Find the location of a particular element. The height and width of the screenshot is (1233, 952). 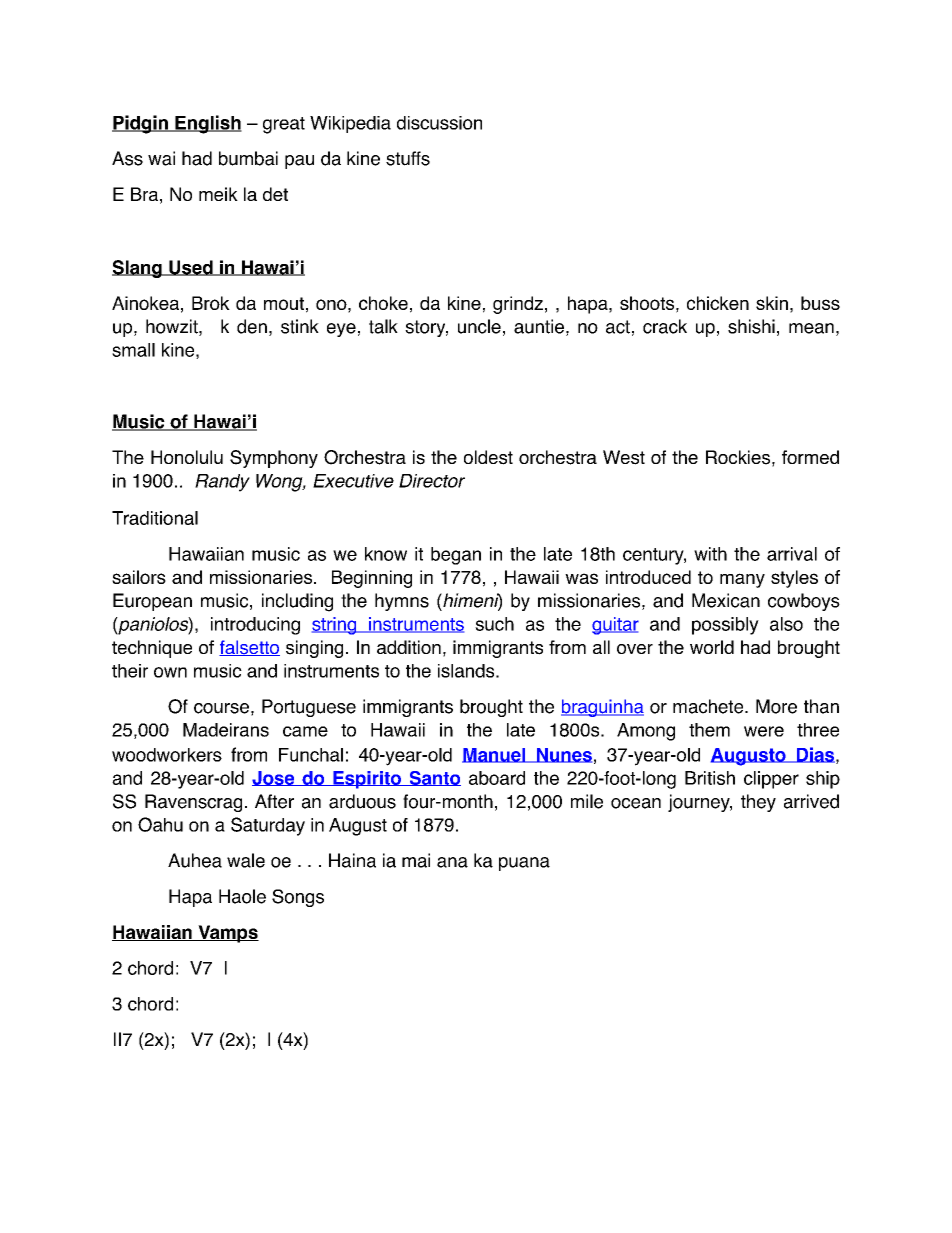

English is located at coordinates (207, 124).
